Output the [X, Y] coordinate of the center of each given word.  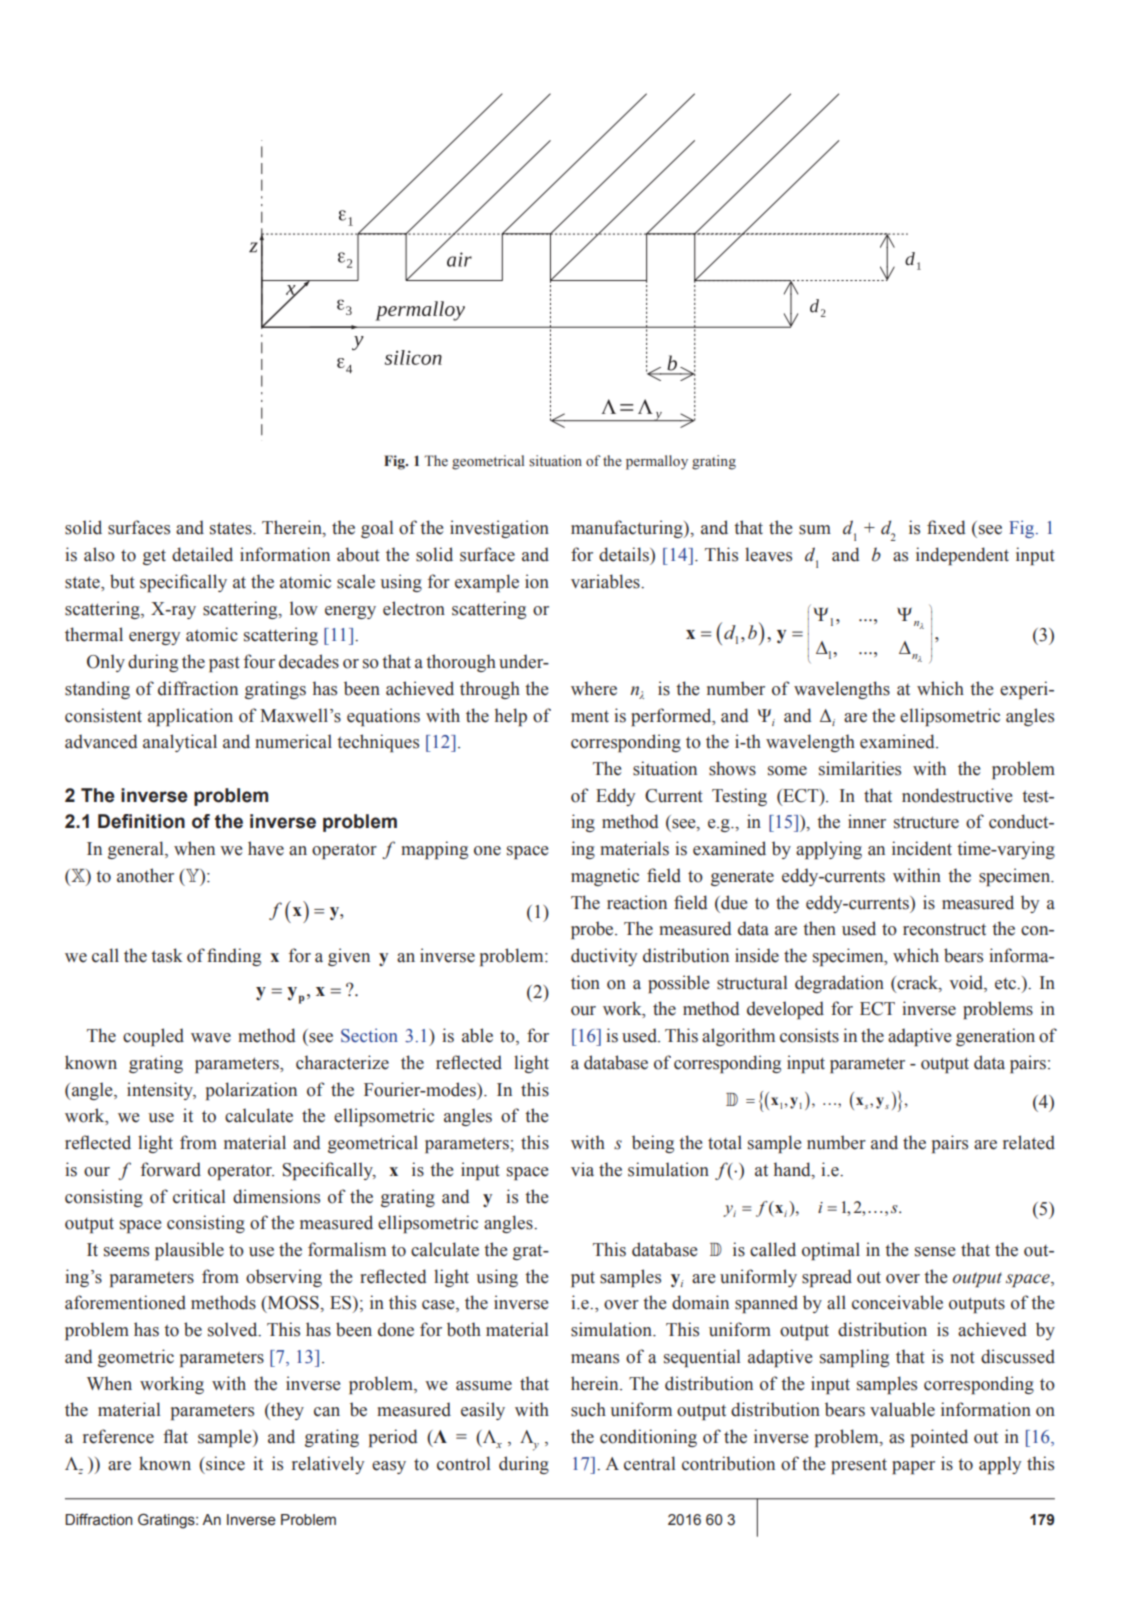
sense [935, 1252]
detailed [202, 554]
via [582, 1169]
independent [962, 556]
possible [678, 984]
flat [175, 1436]
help [511, 717]
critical [199, 1196]
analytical [180, 743]
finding [234, 957]
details [625, 554]
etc [1007, 984]
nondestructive [957, 795]
